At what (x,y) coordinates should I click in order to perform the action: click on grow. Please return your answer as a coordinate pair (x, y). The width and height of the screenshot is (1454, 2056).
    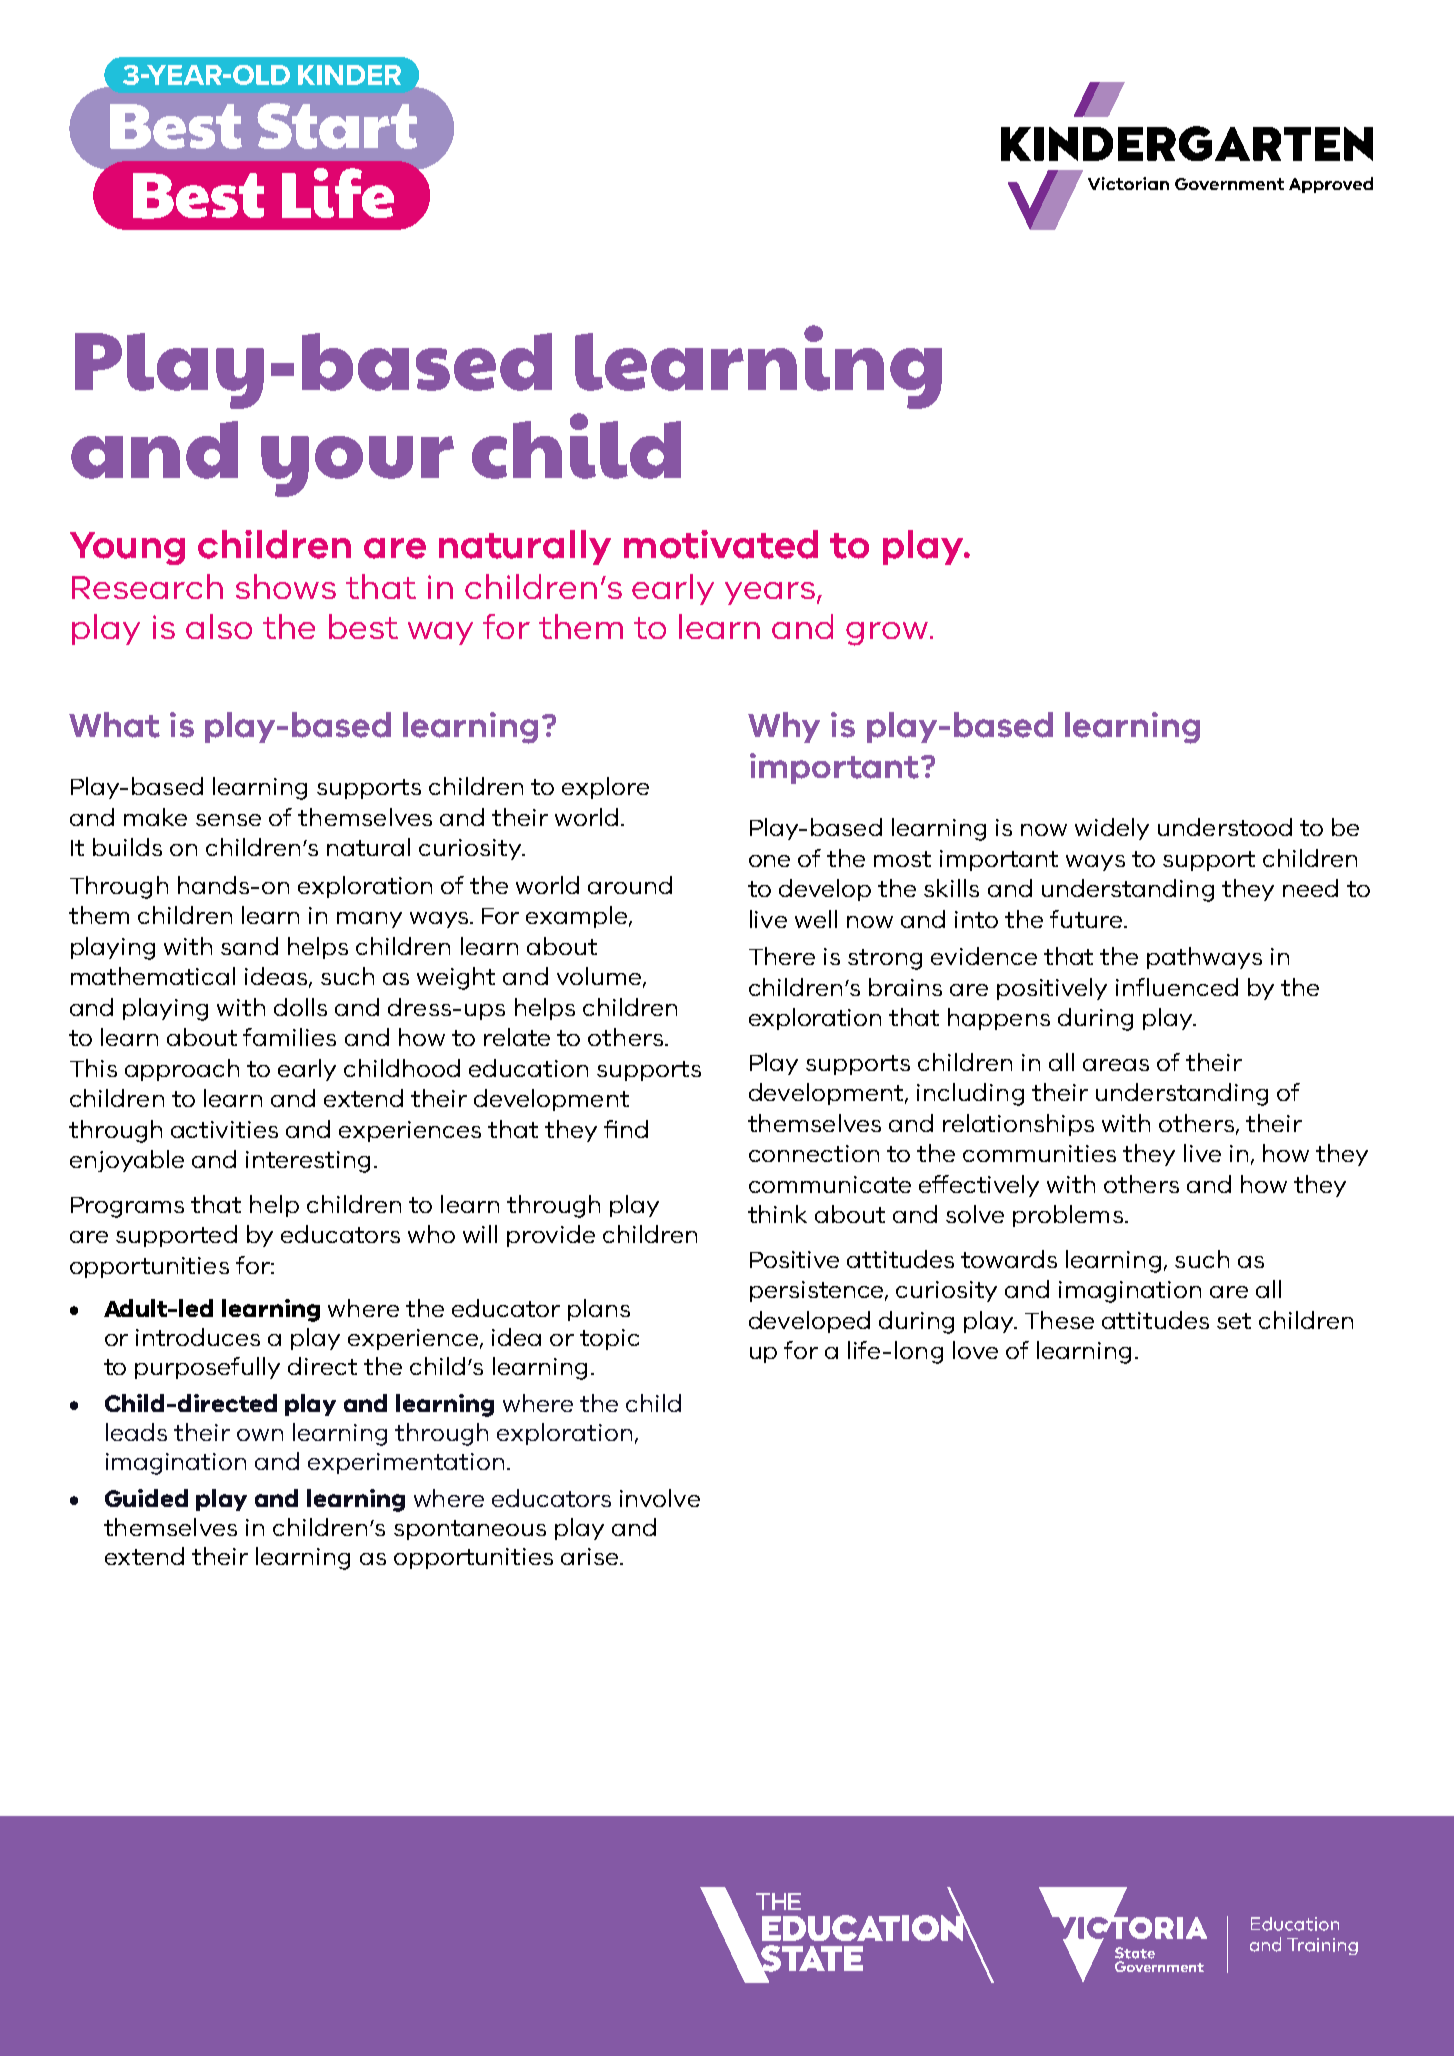
    Looking at the image, I should click on (887, 634).
